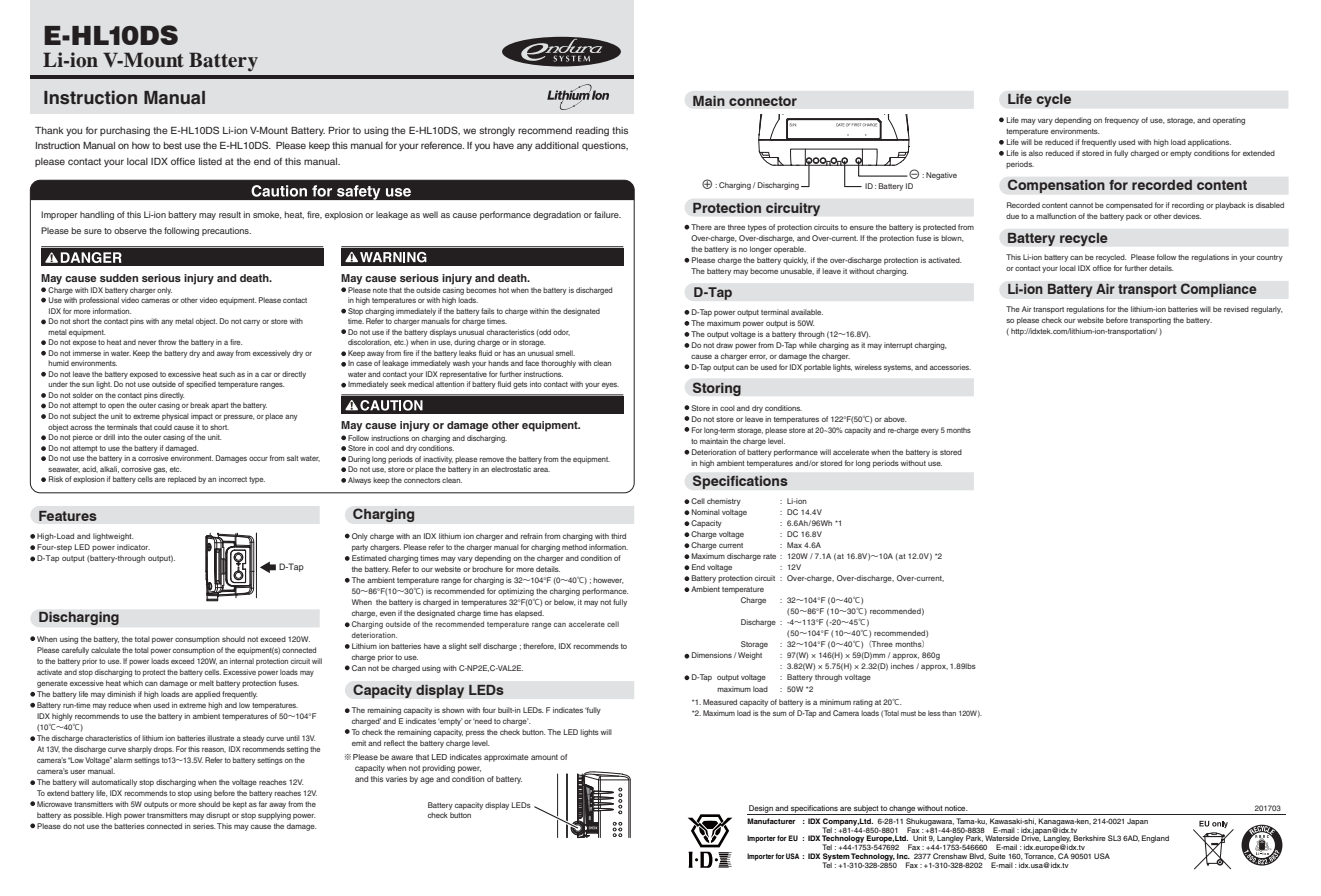  Describe the element at coordinates (233, 479) in the document. I see `incorrect` at that location.
